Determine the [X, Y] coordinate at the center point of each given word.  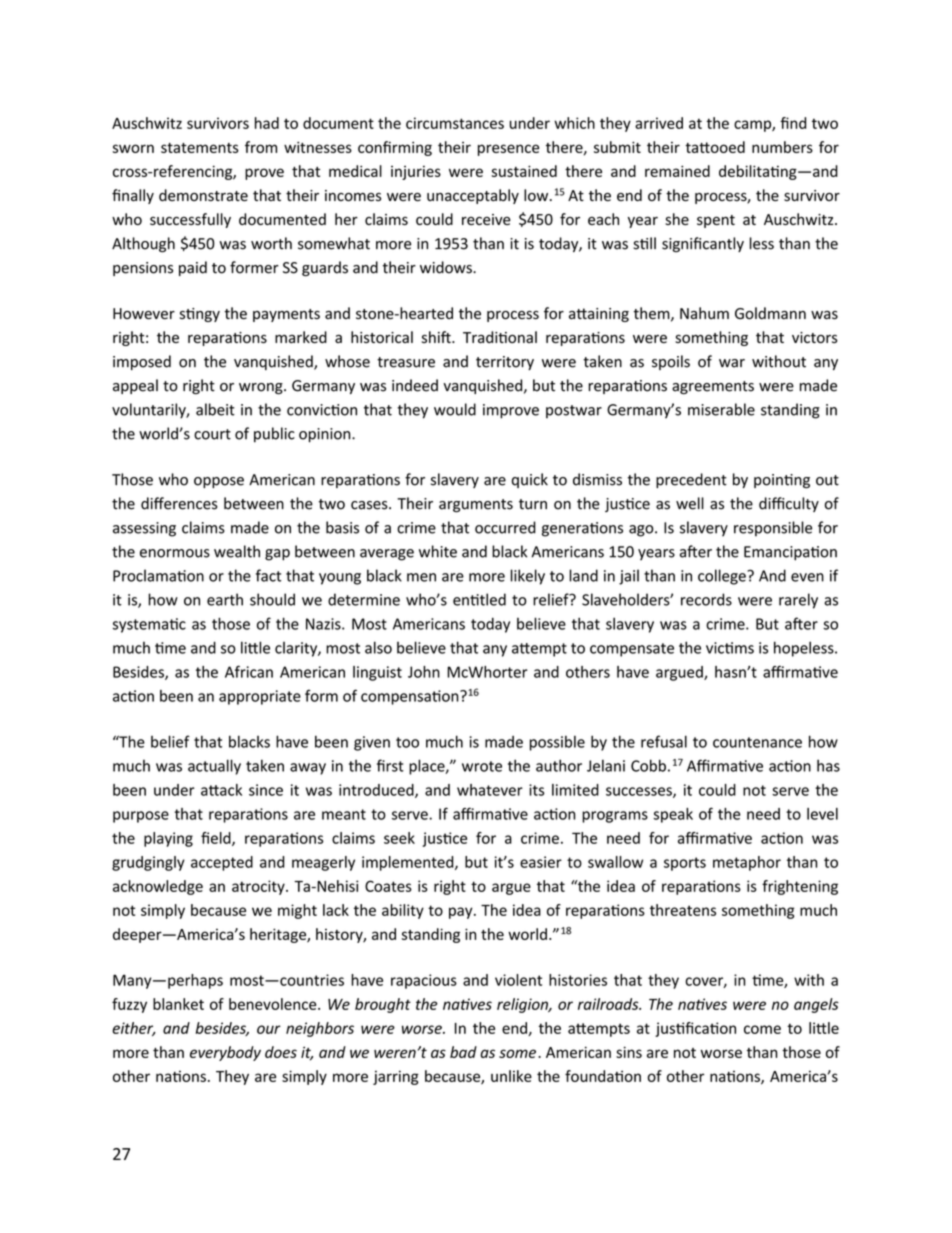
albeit [215, 409]
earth [225, 599]
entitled [479, 599]
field [217, 839]
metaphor [747, 863]
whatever [490, 790]
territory [505, 363]
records [706, 599]
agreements [713, 387]
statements [200, 148]
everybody [225, 1053]
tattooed [715, 147]
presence [508, 150]
